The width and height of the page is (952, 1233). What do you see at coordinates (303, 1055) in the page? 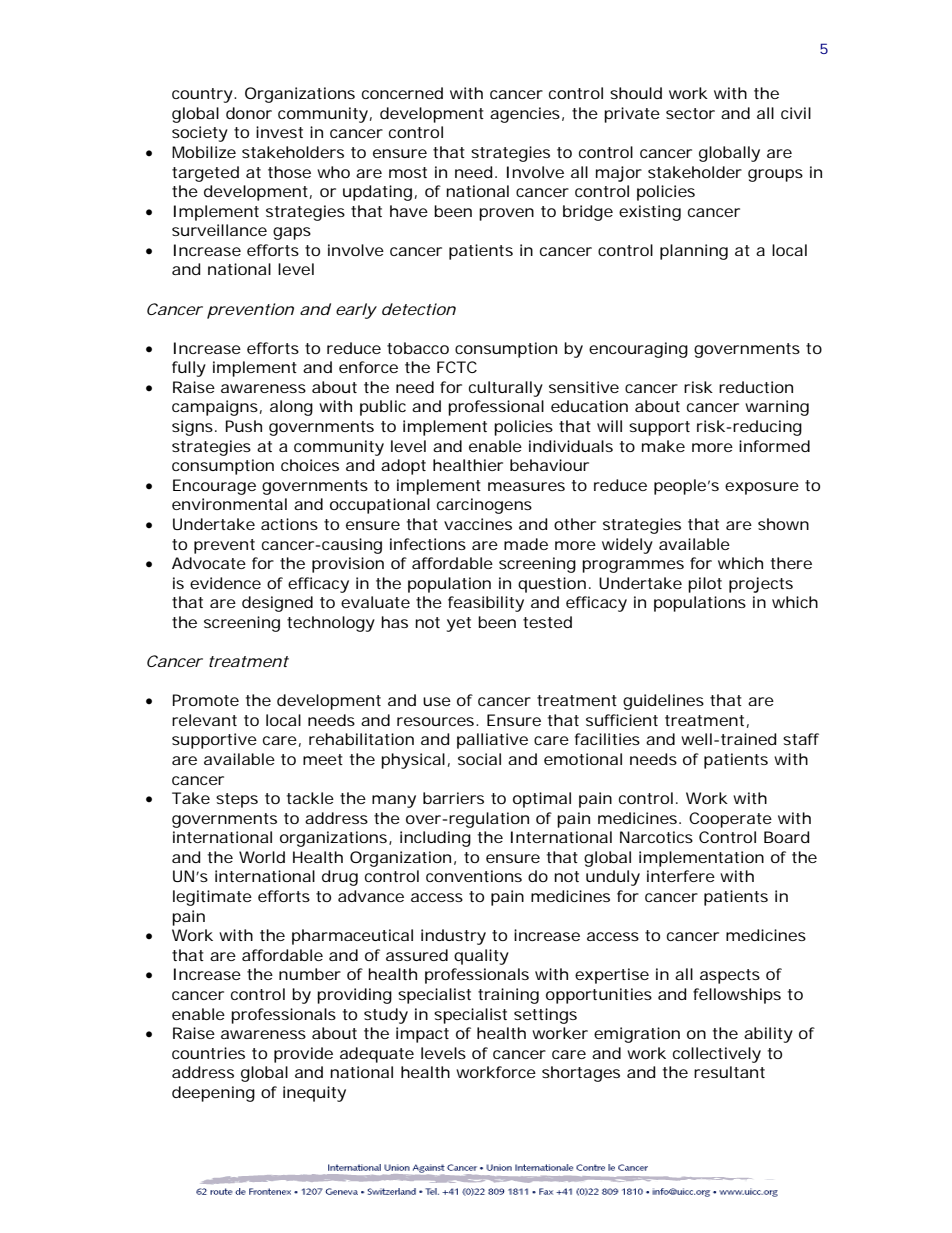
I see `provide` at bounding box center [303, 1055].
